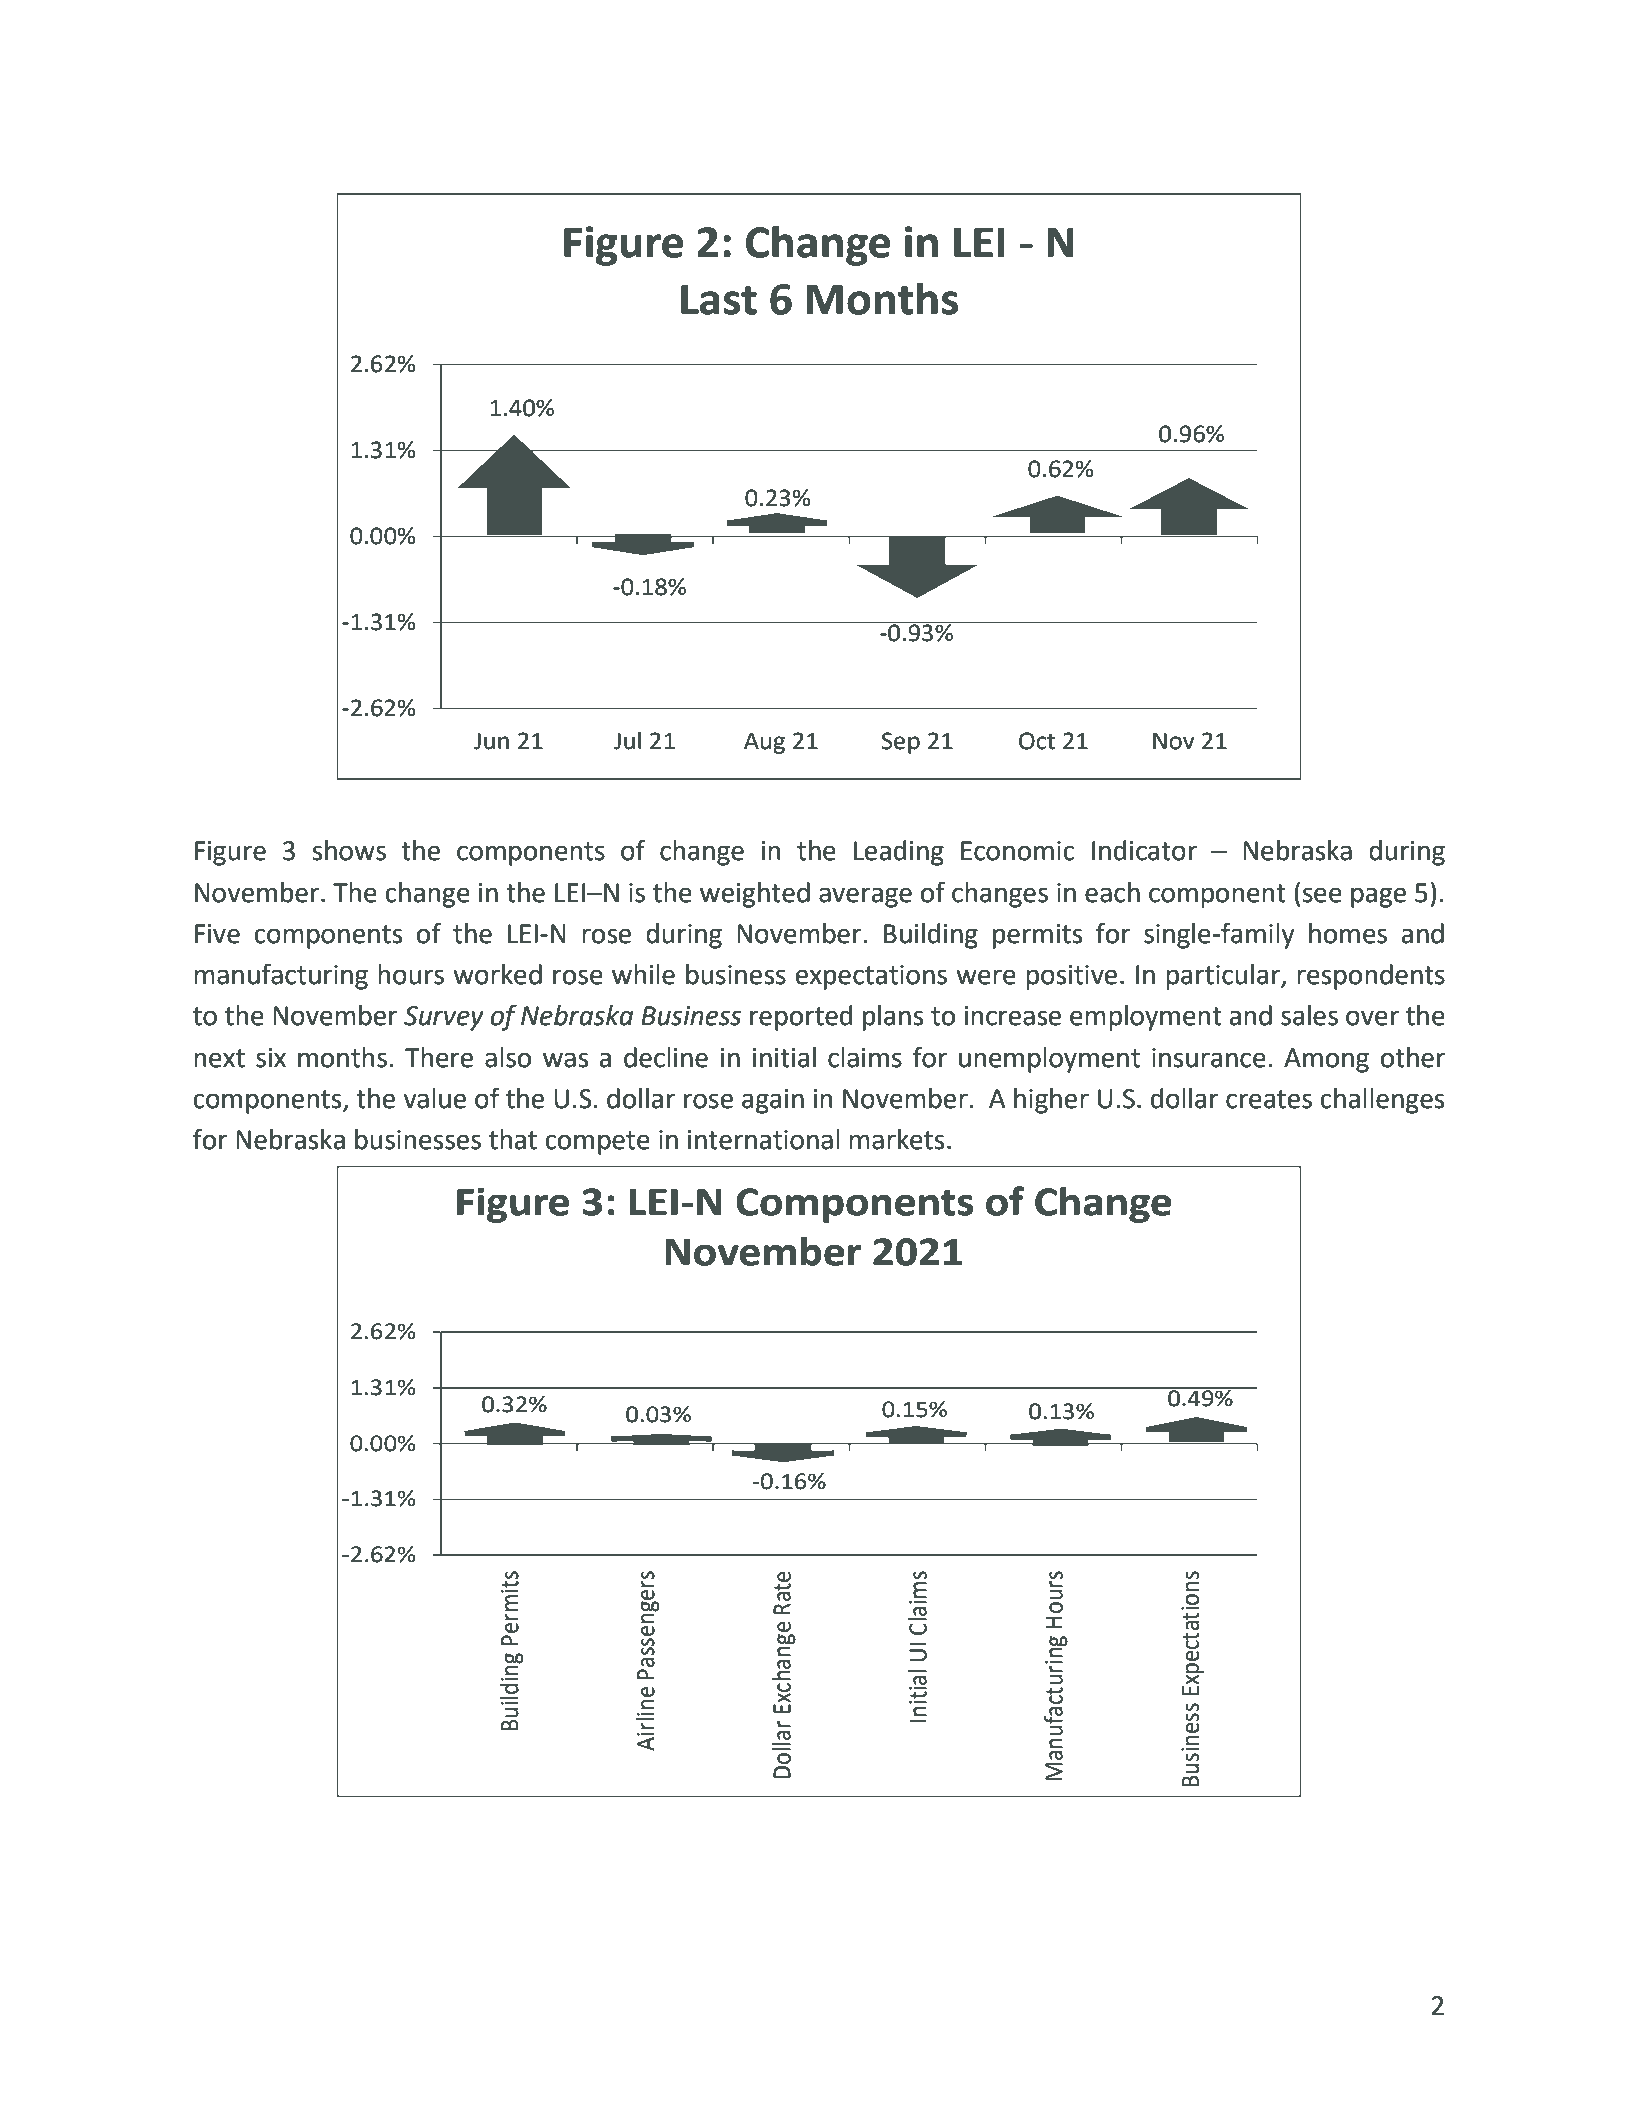  I want to click on worked, so click(497, 974).
